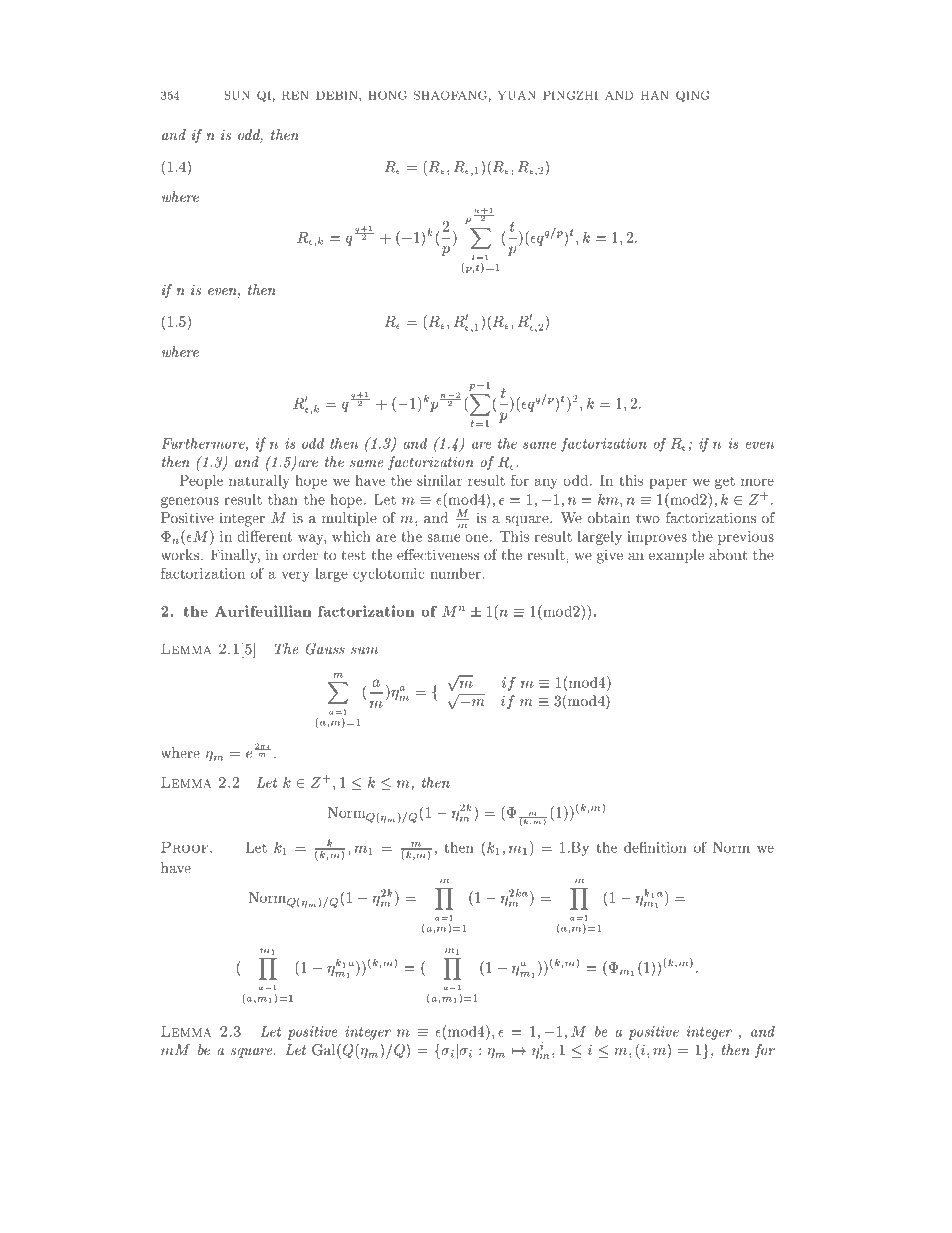 The width and height of the screenshot is (952, 1233). Describe the element at coordinates (439, 480) in the screenshot. I see `similar` at that location.
